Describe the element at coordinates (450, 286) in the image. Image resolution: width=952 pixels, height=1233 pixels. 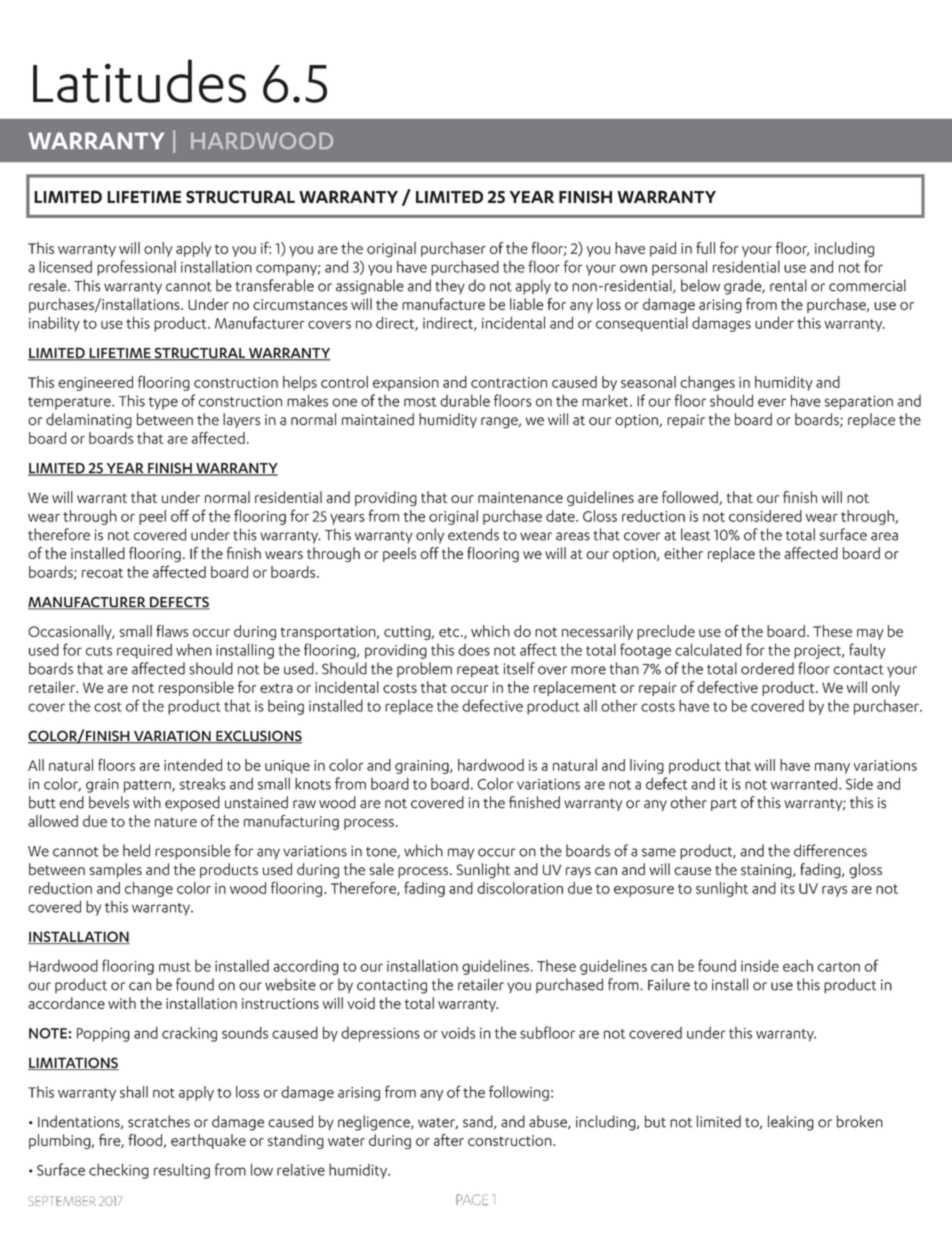
I see `they` at that location.
